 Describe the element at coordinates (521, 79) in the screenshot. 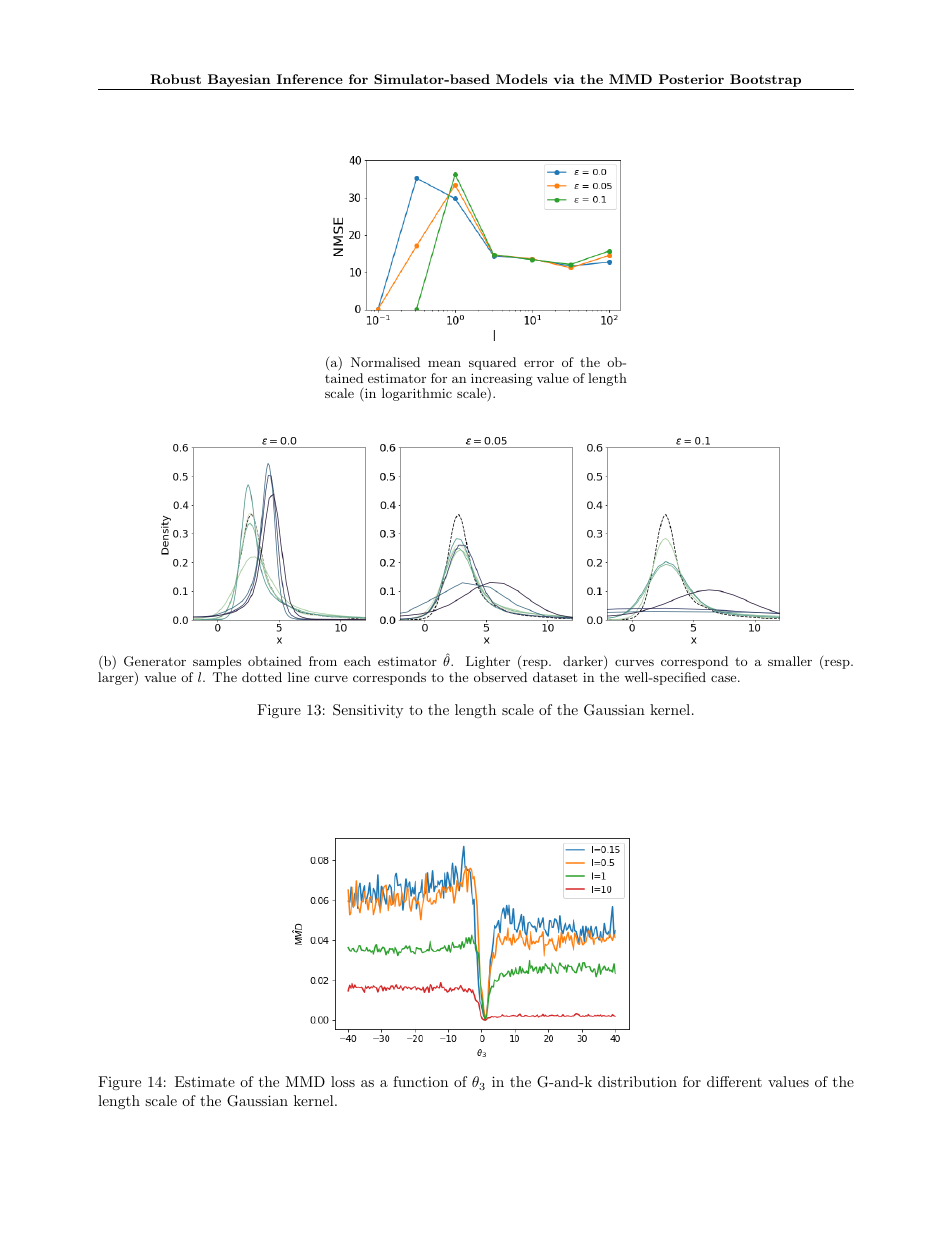

I see `Models` at that location.
